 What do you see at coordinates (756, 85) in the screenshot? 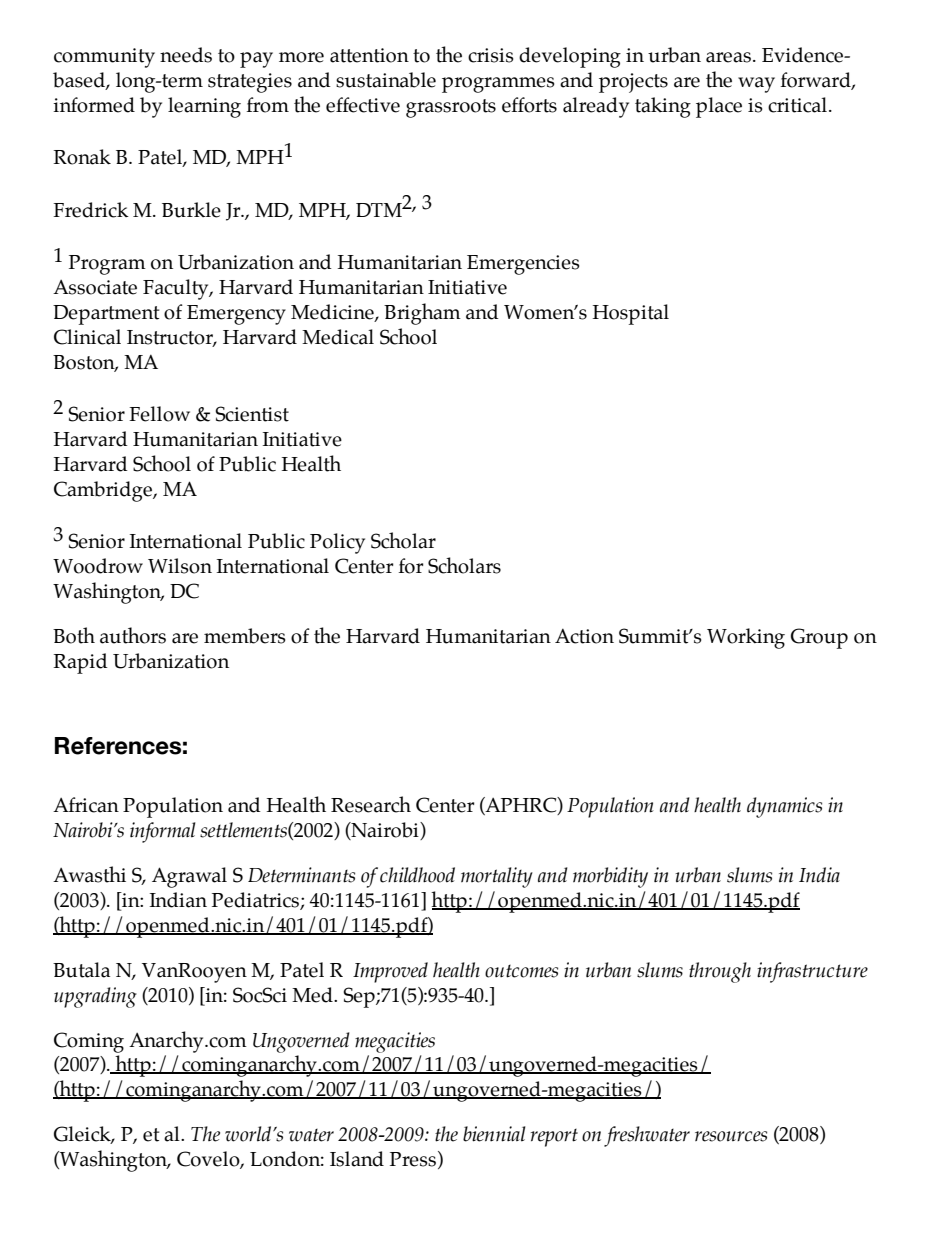
I see `way` at bounding box center [756, 85].
